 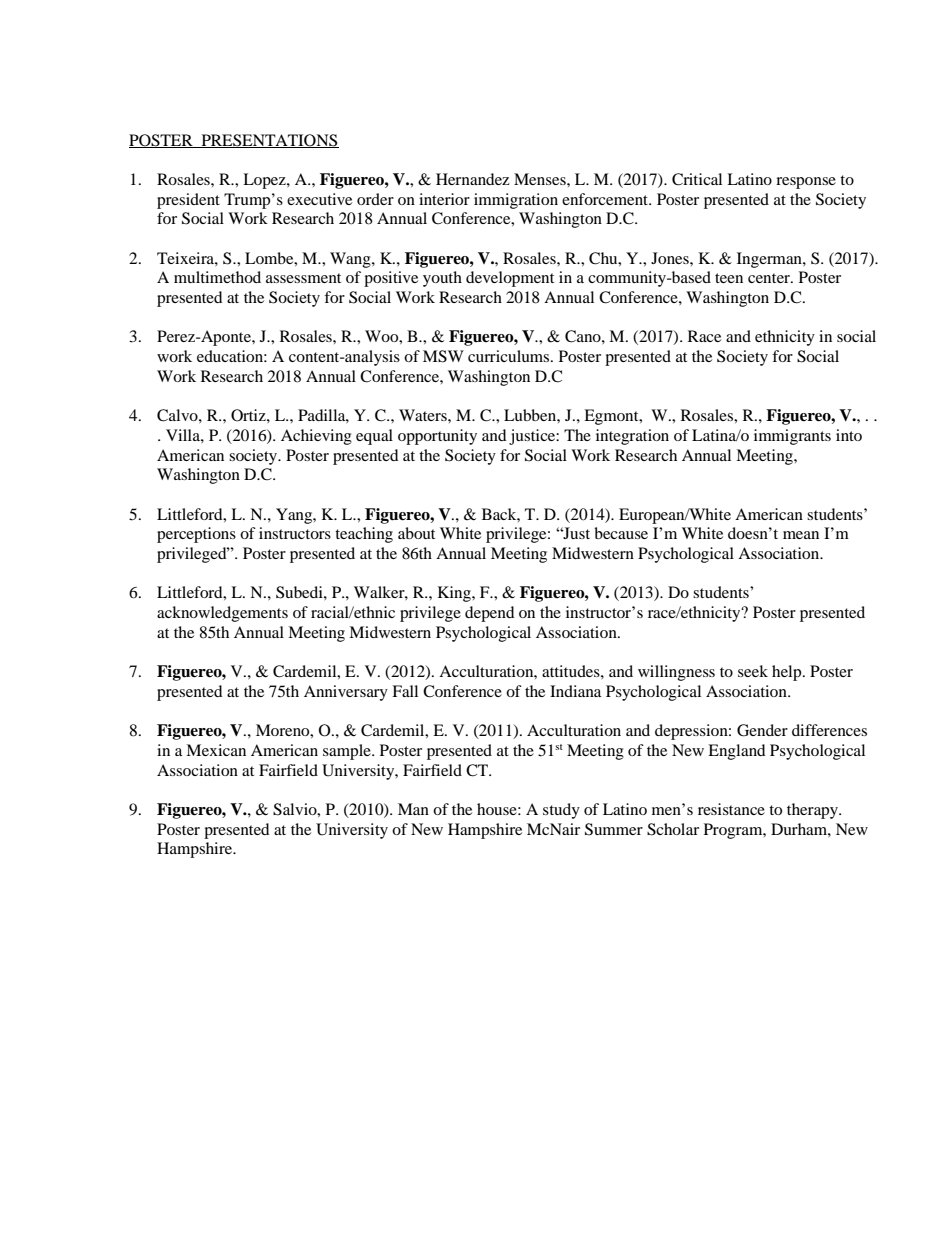 What do you see at coordinates (316, 437) in the image?
I see `Achieving` at bounding box center [316, 437].
